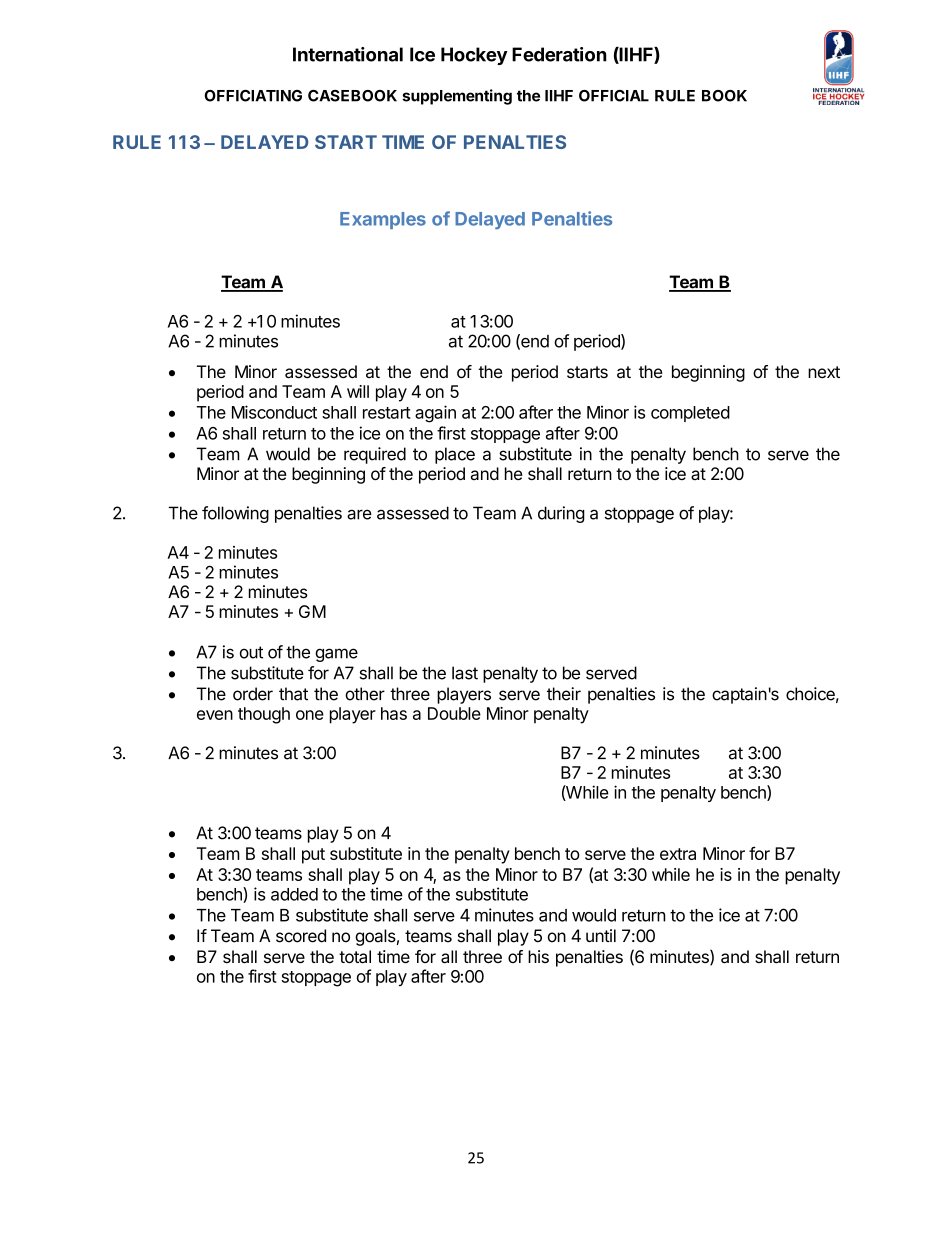 The image size is (952, 1233). Describe the element at coordinates (690, 414) in the image. I see `completed` at that location.
